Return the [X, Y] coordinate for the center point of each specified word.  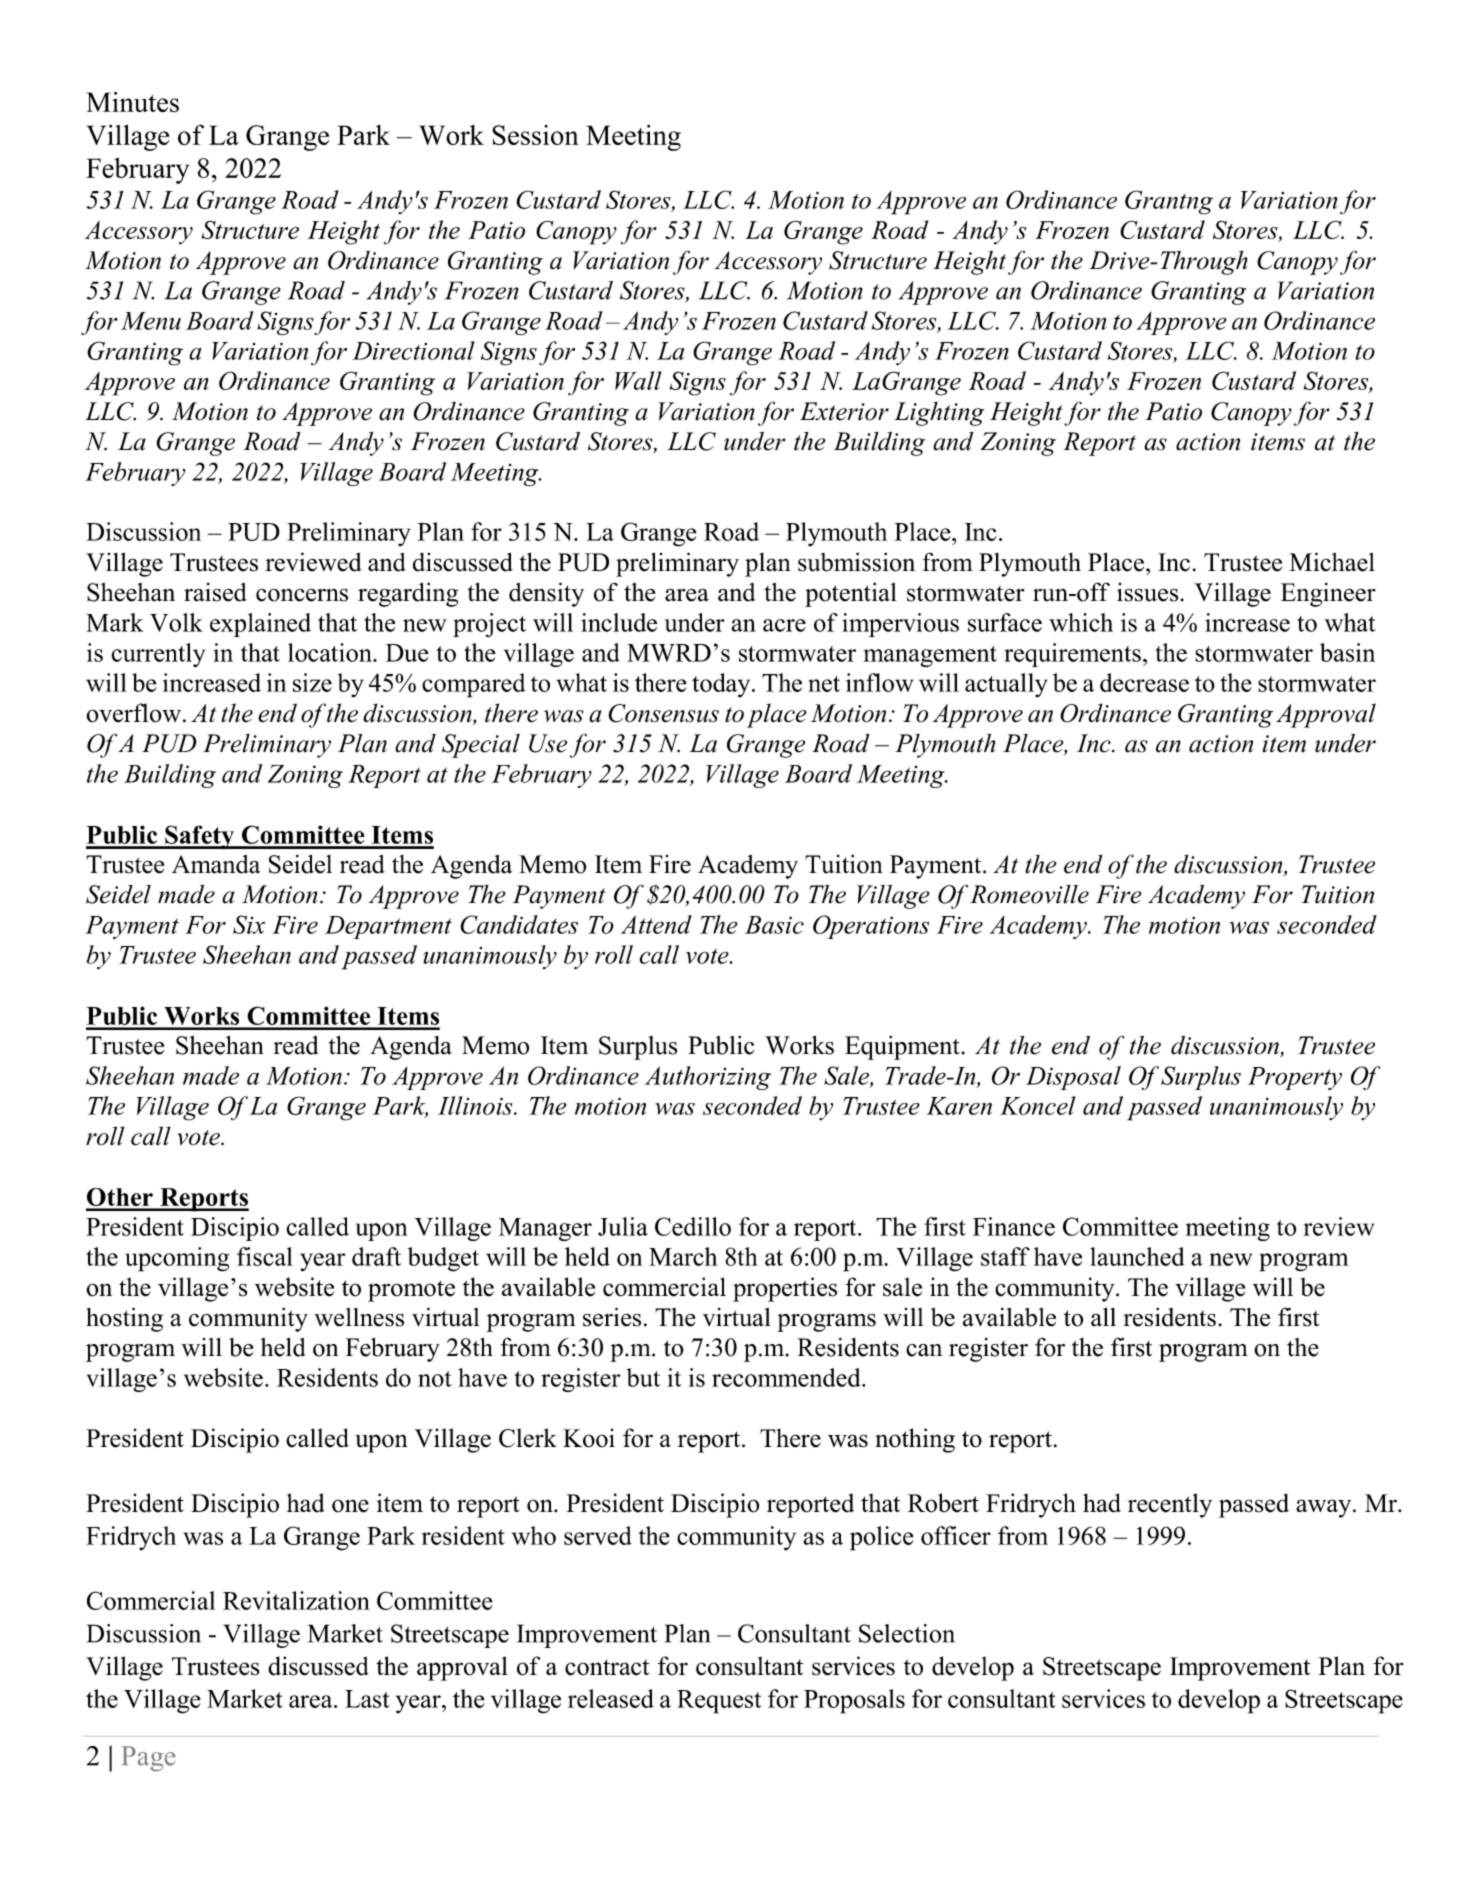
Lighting [939, 414]
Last [367, 1699]
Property [1295, 1078]
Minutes [132, 102]
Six [249, 924]
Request [719, 1702]
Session [535, 135]
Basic [774, 925]
